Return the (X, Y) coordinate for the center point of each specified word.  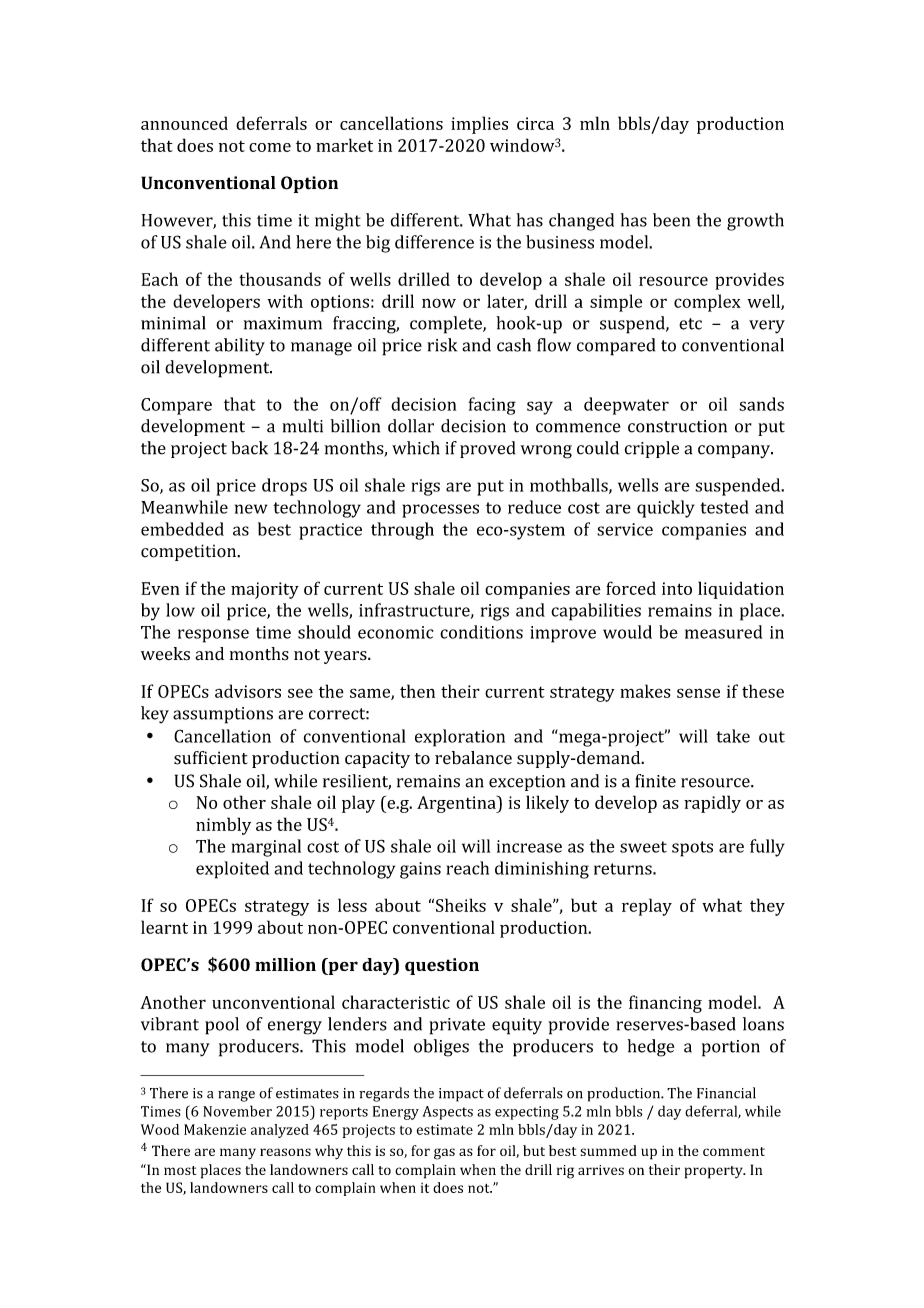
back (249, 448)
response (213, 636)
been (671, 220)
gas (444, 1154)
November (237, 1111)
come (270, 147)
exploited (232, 870)
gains (420, 870)
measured (723, 632)
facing (492, 406)
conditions (481, 632)
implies (479, 125)
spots (692, 849)
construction (677, 426)
